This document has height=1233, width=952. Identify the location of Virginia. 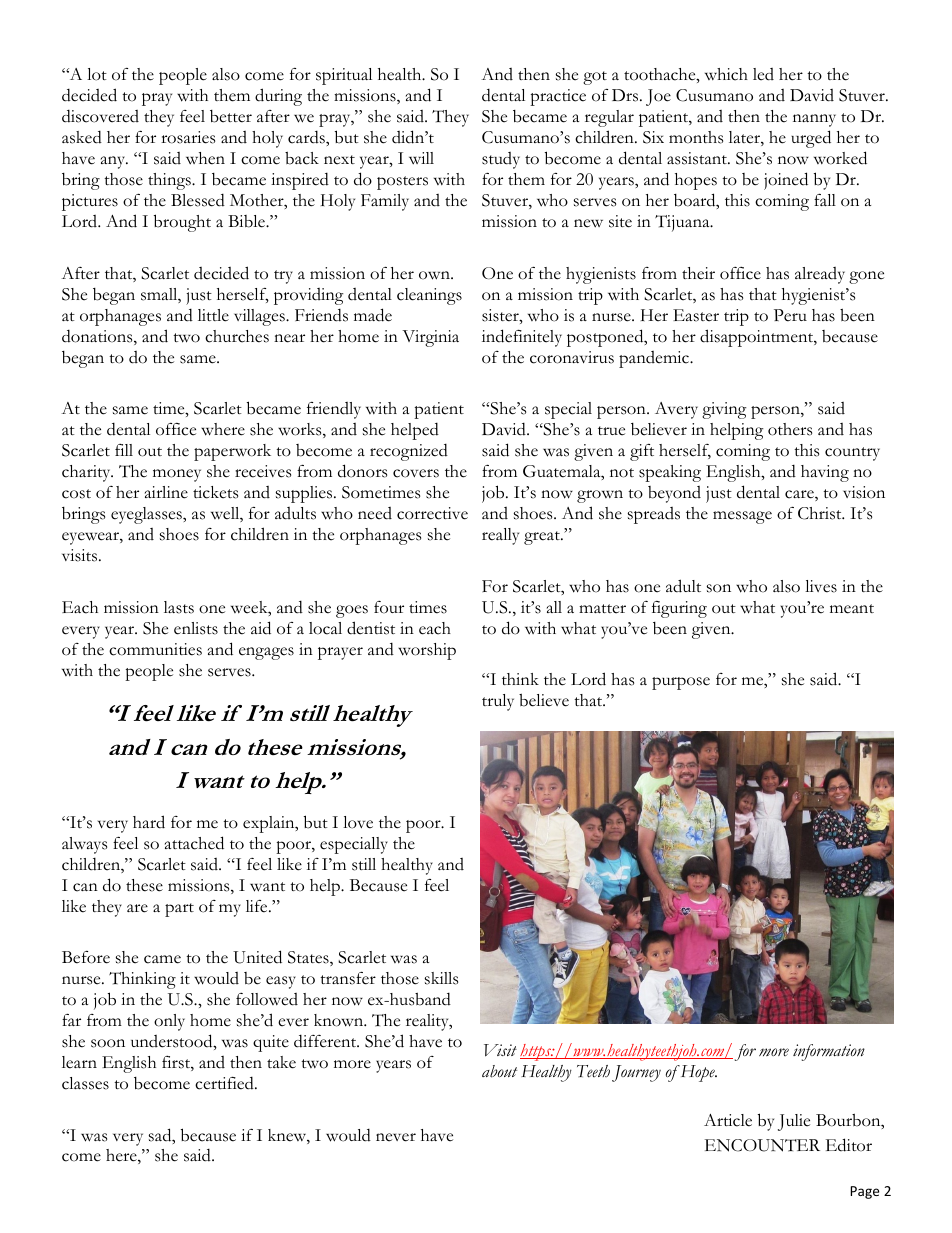
(430, 338).
